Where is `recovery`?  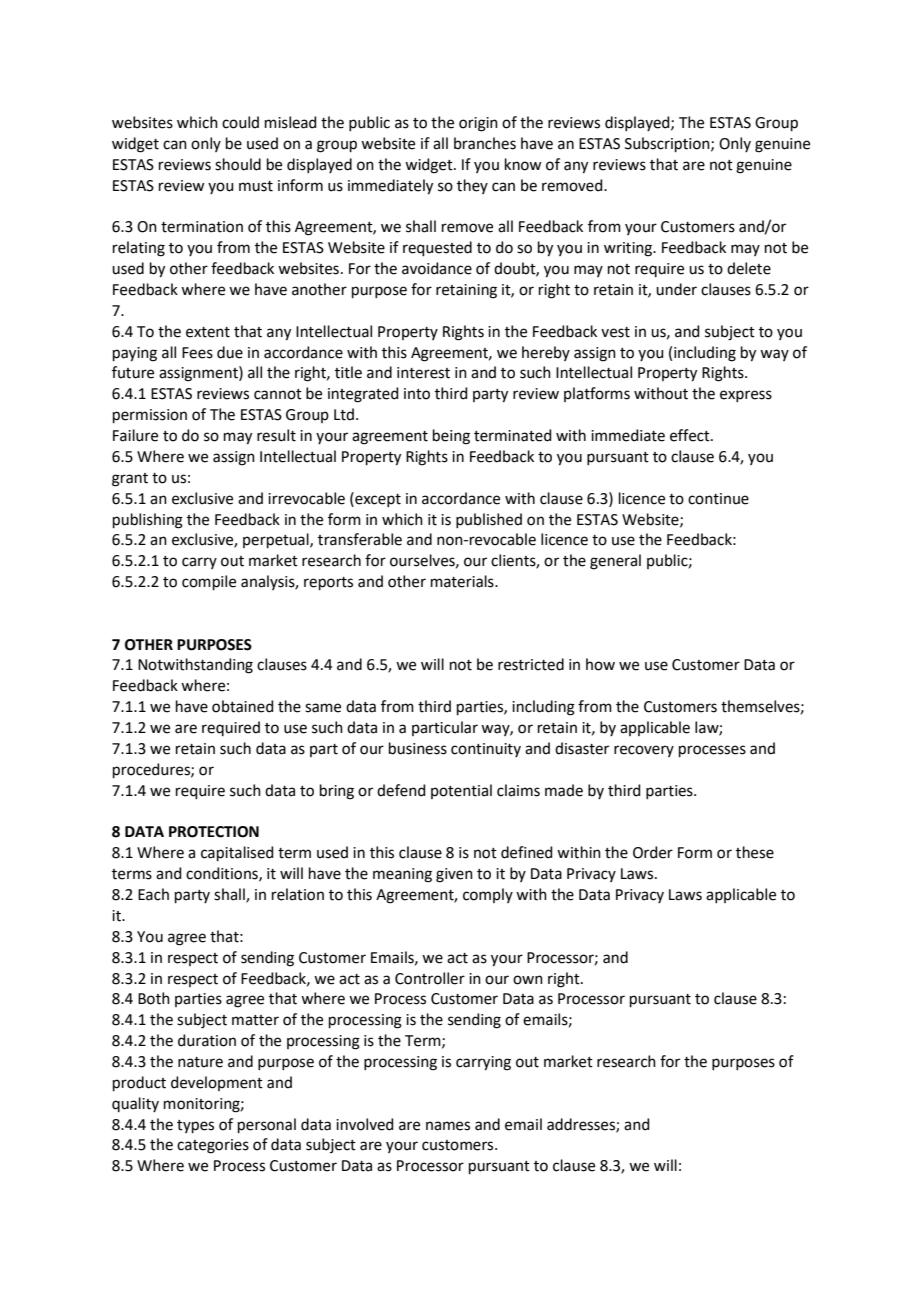
recovery is located at coordinates (644, 751).
